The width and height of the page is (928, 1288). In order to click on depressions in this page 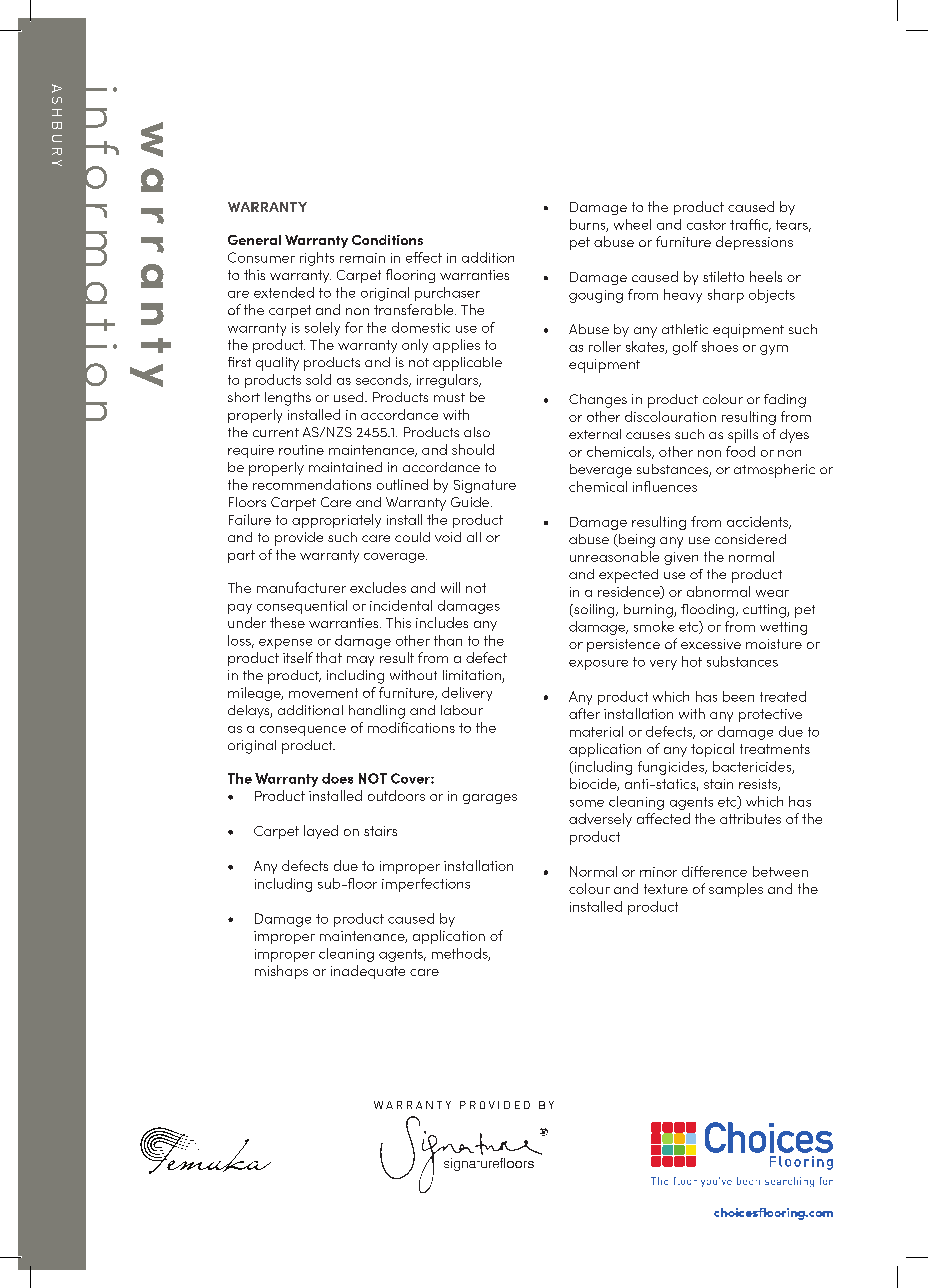, I will do `click(754, 243)`.
